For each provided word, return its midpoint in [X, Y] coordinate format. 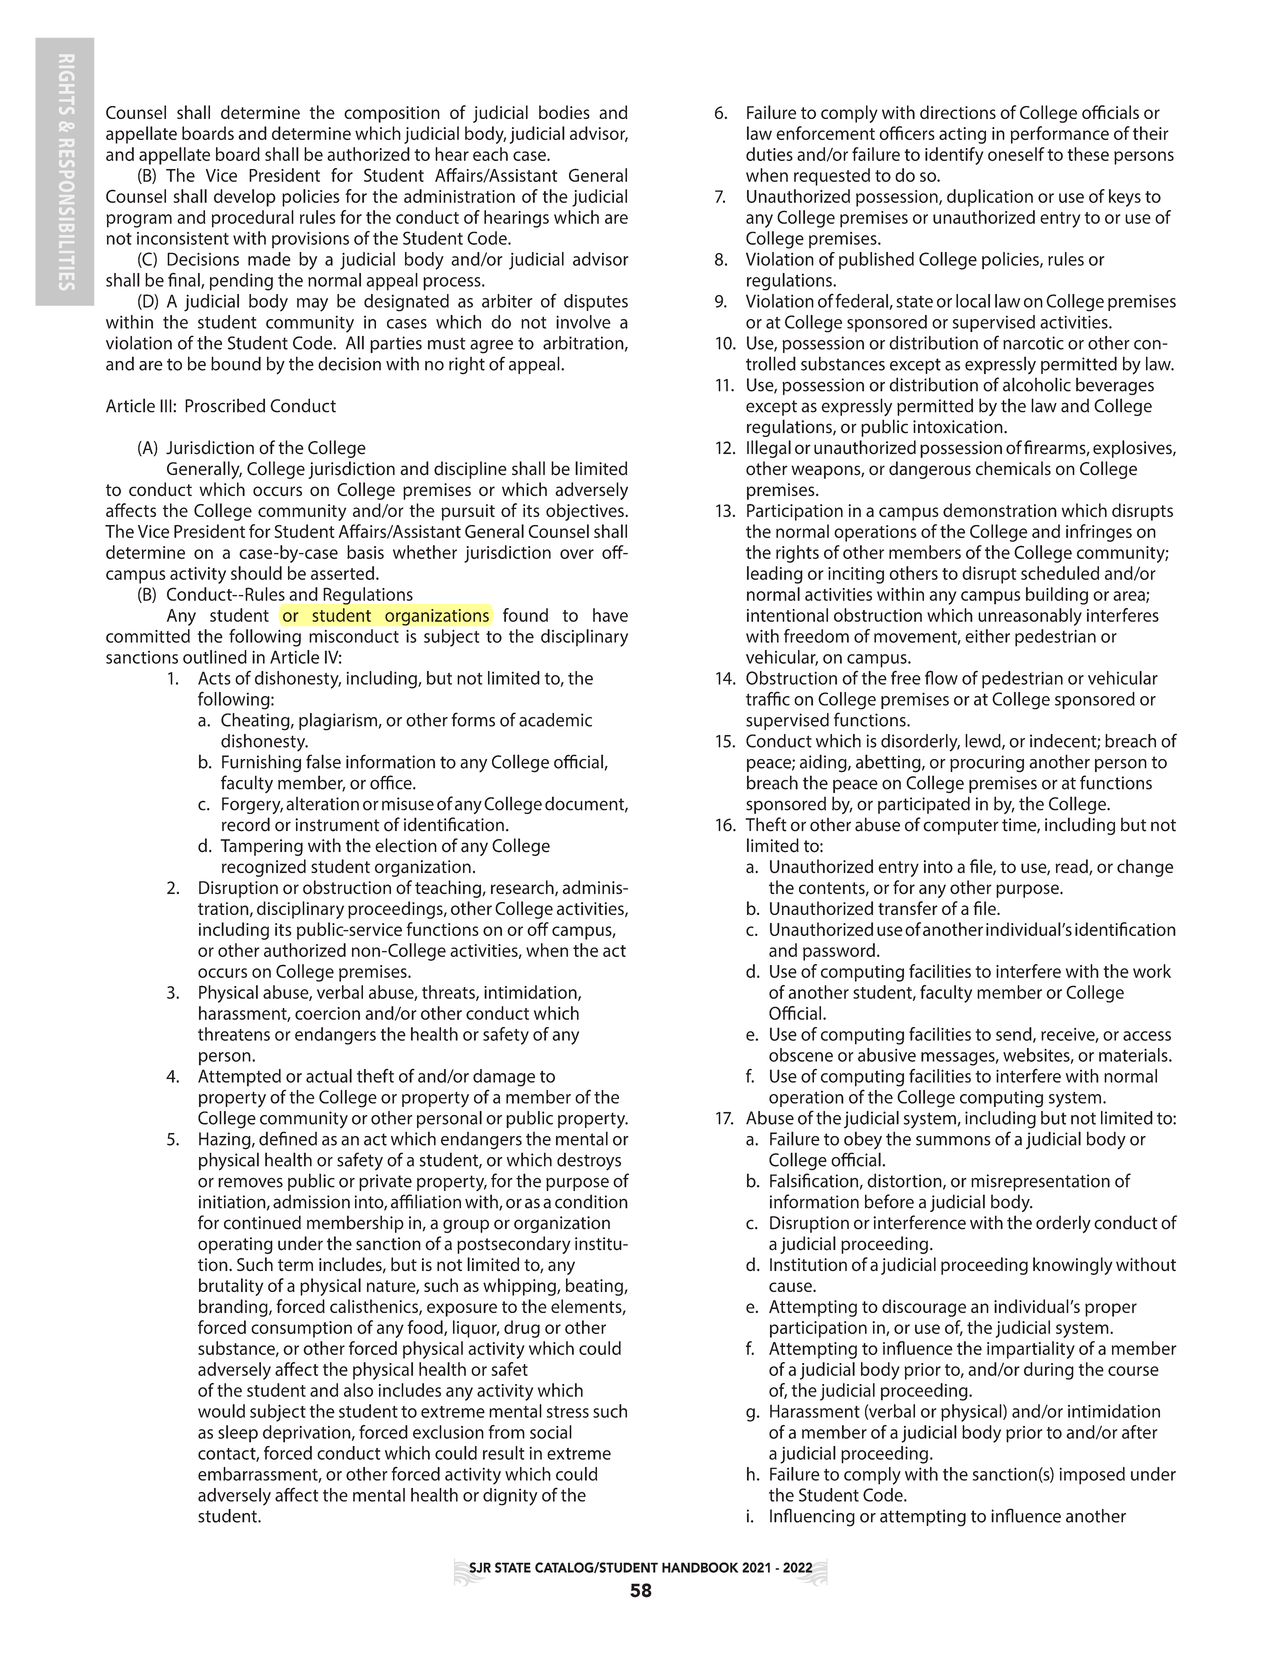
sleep [238, 1434]
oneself [1016, 154]
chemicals [1013, 468]
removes [250, 1182]
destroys [589, 1161]
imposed [1092, 1476]
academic [555, 720]
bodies [564, 112]
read [1072, 867]
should [256, 573]
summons [953, 1141]
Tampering [262, 847]
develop [245, 198]
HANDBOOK [700, 1567]
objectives [586, 512]
